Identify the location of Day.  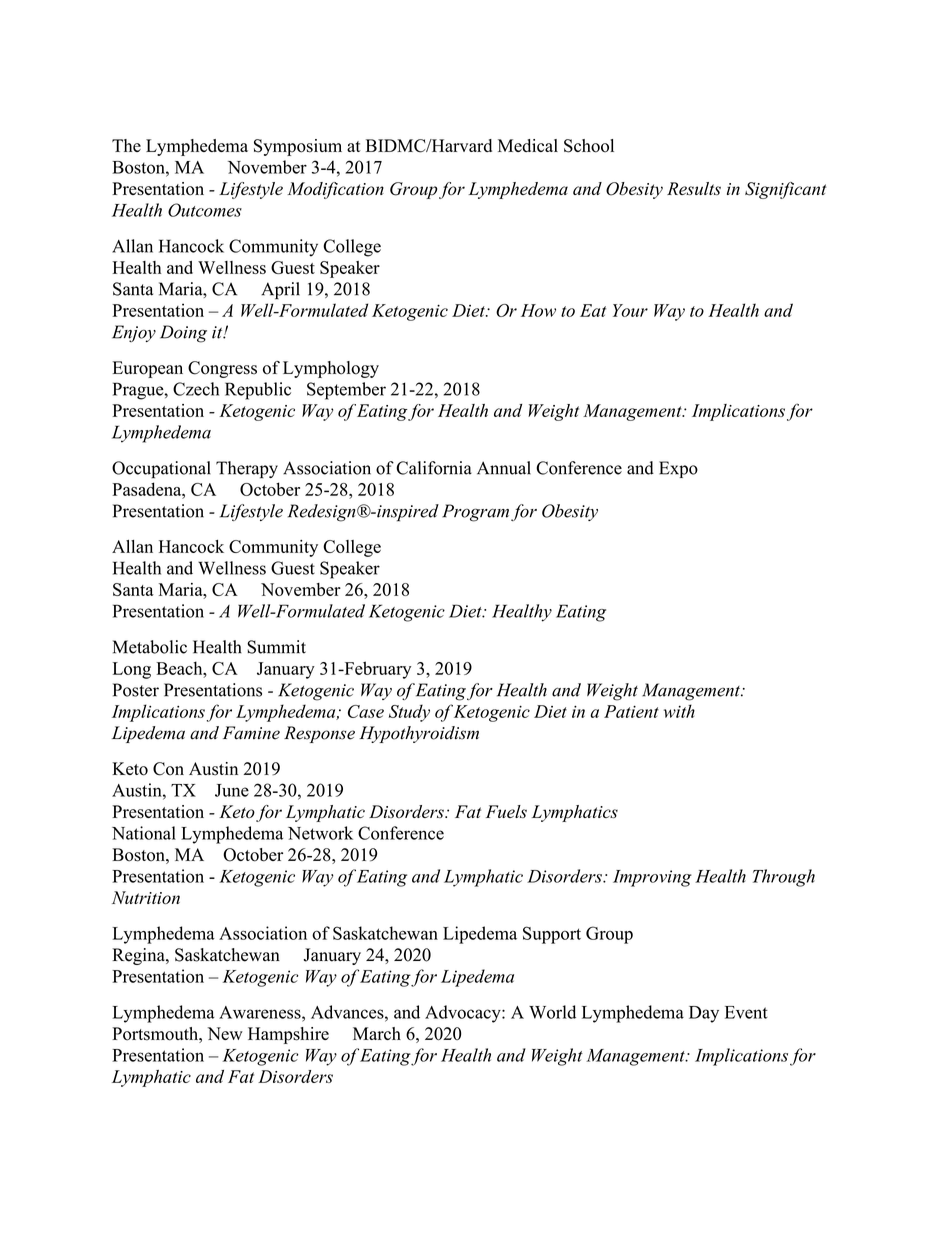
(704, 1014).
